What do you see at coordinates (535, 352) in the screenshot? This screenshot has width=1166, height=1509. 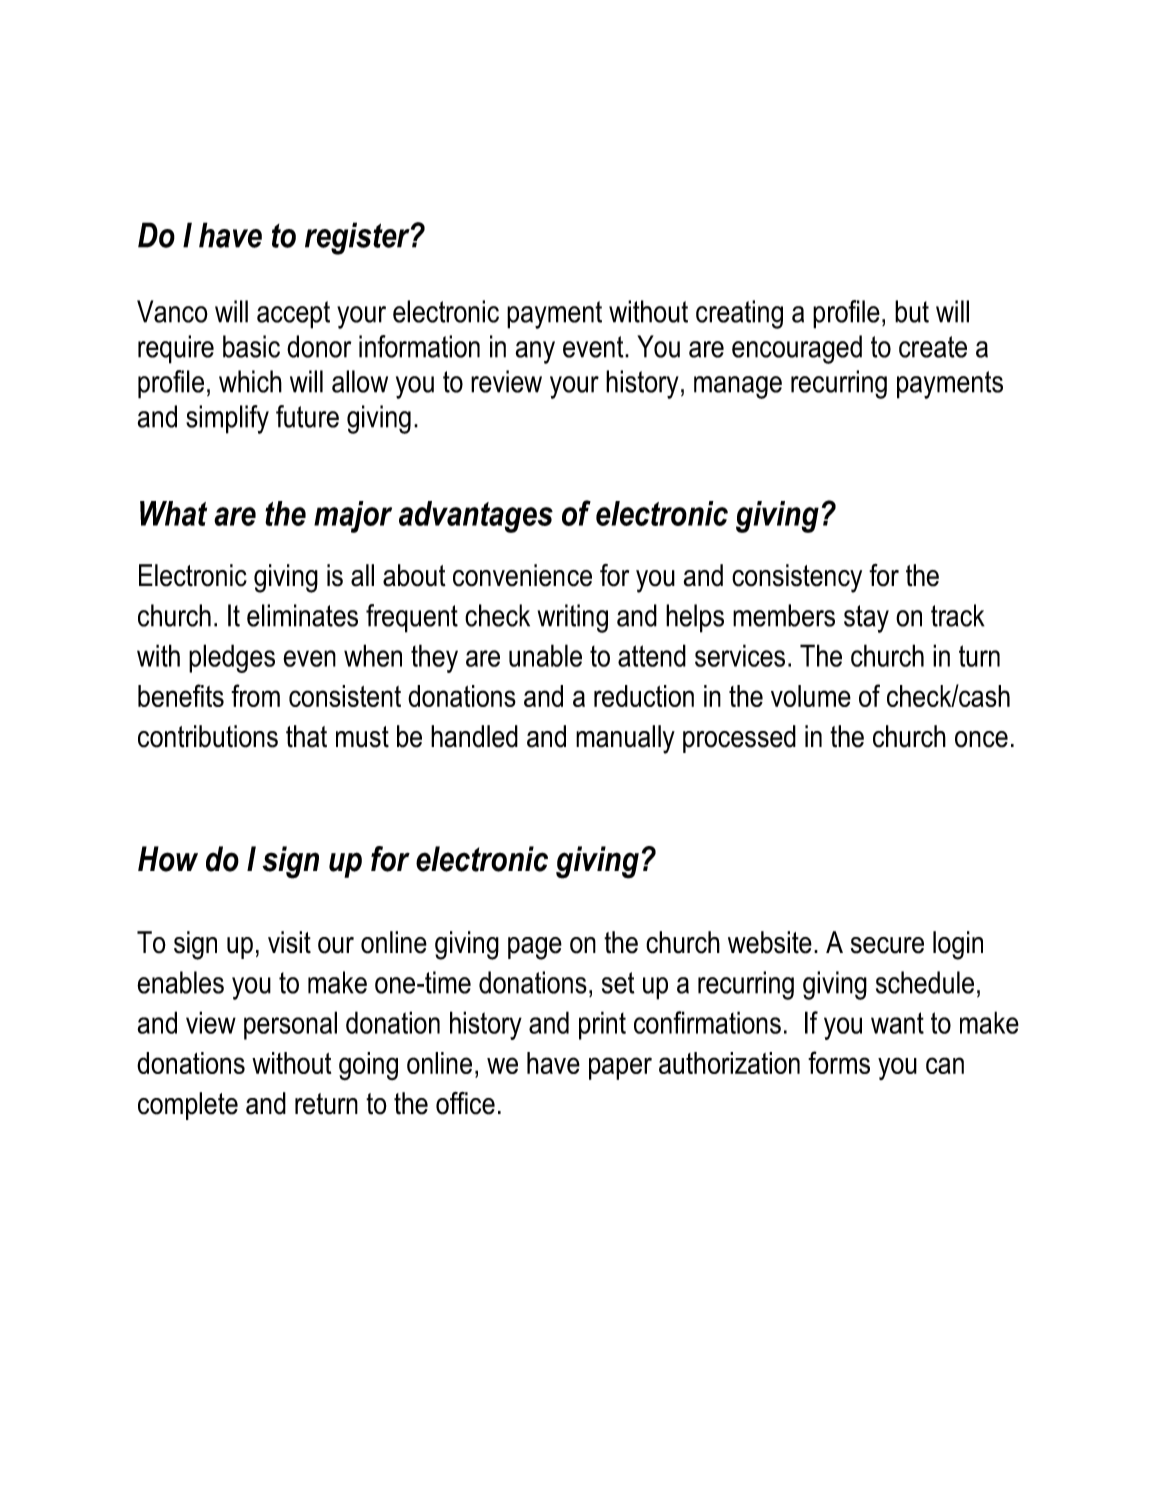 I see `any` at bounding box center [535, 352].
